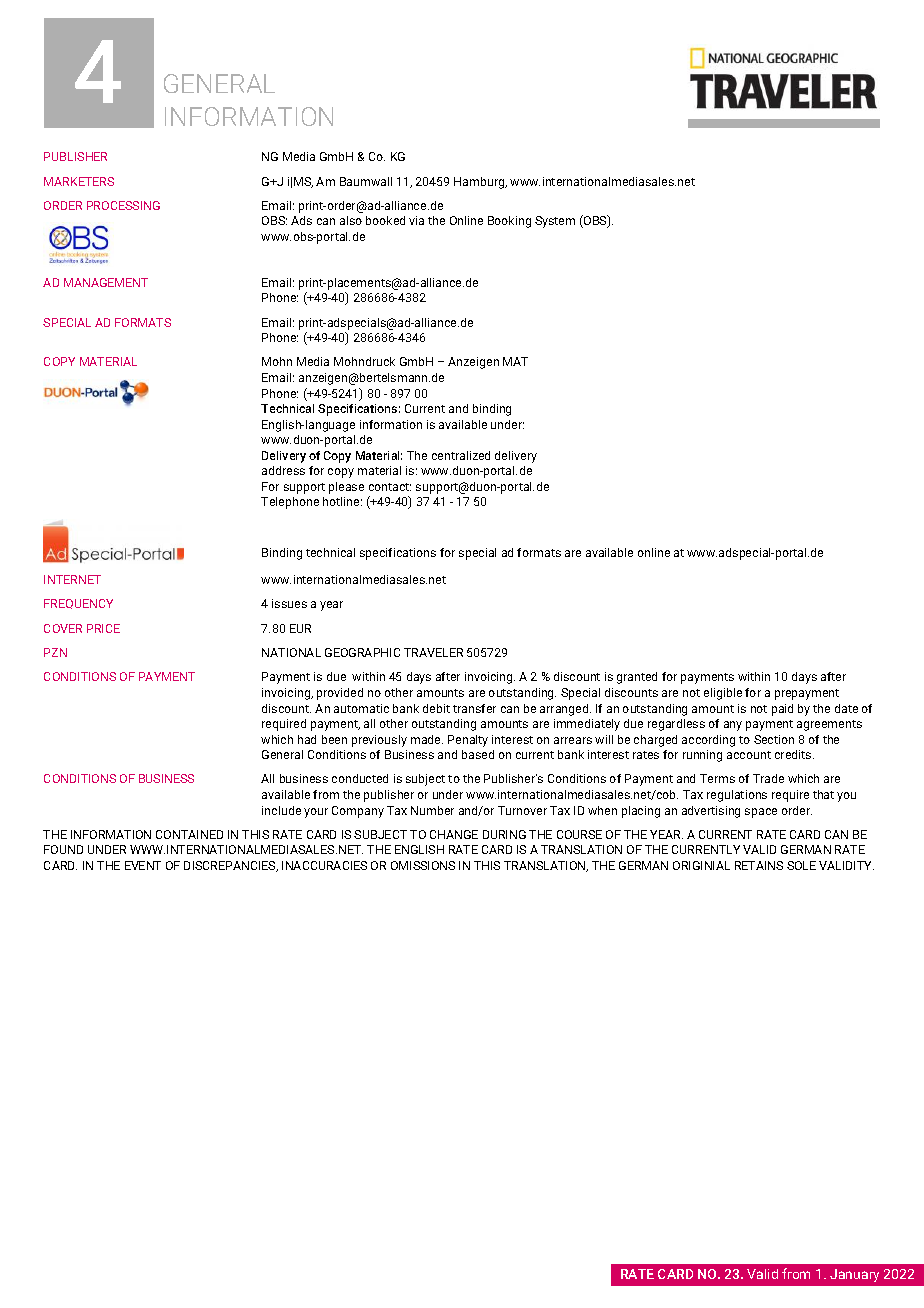 The width and height of the screenshot is (924, 1308). What do you see at coordinates (123, 205) in the screenshot?
I see `PROCESSING` at bounding box center [123, 205].
